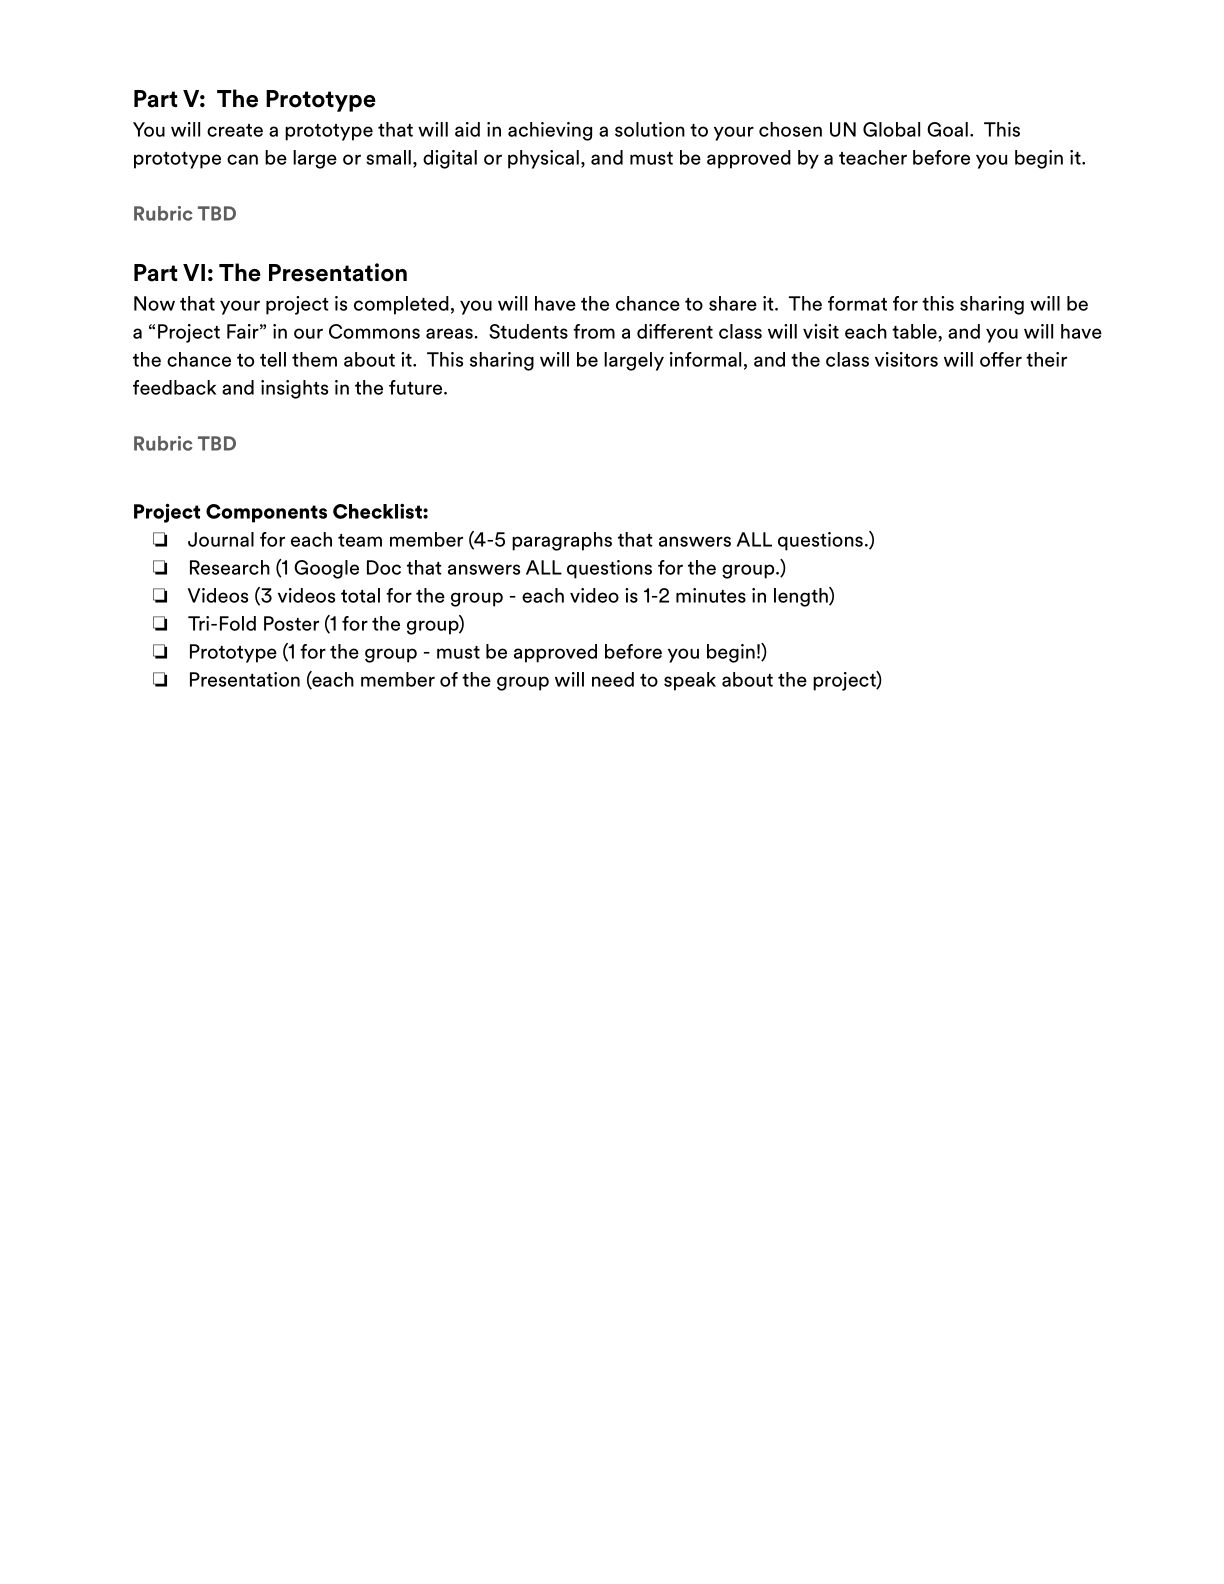 The image size is (1224, 1584). What do you see at coordinates (802, 597) in the document?
I see `length` at bounding box center [802, 597].
